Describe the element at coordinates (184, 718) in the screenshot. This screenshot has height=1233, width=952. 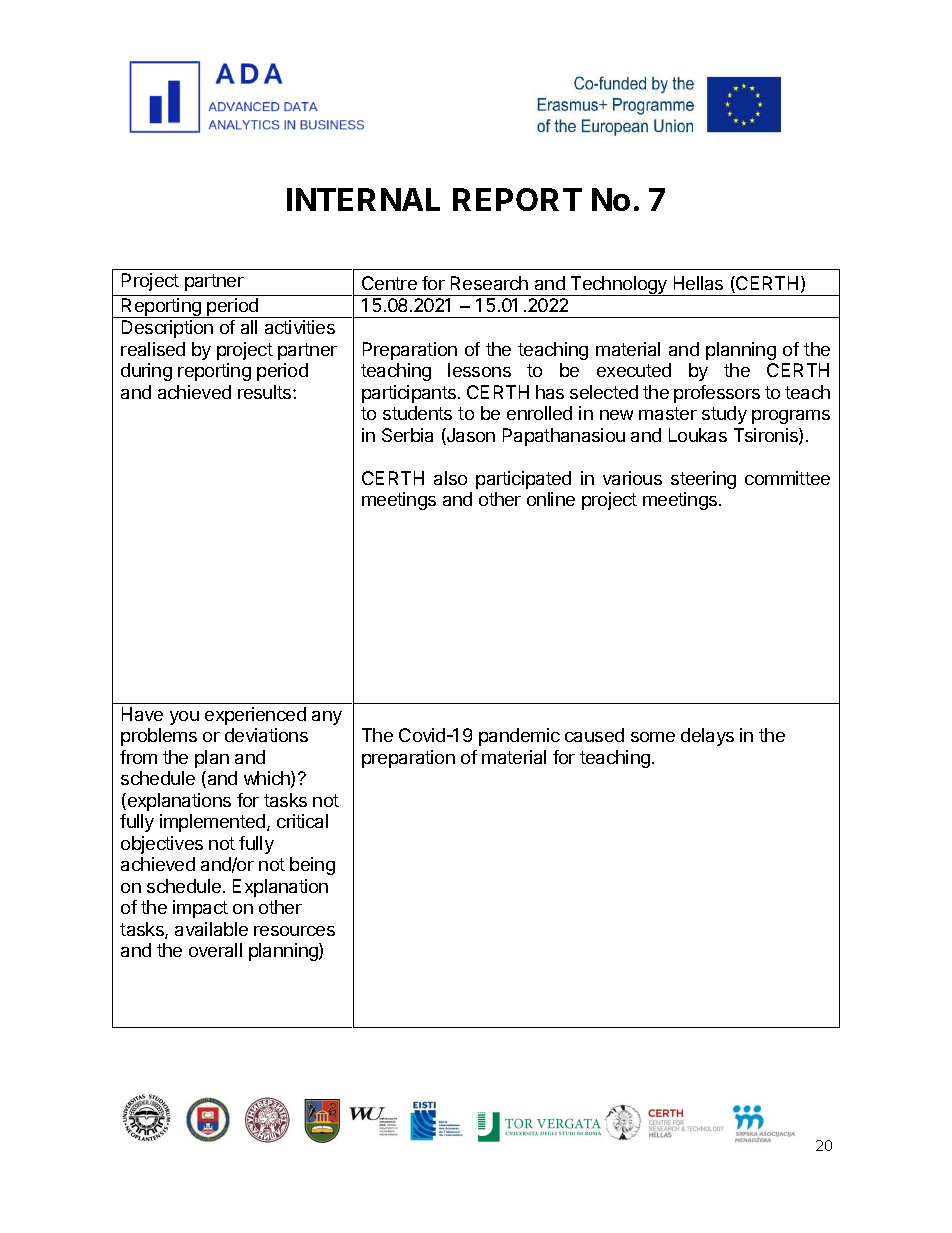
I see `you` at that location.
